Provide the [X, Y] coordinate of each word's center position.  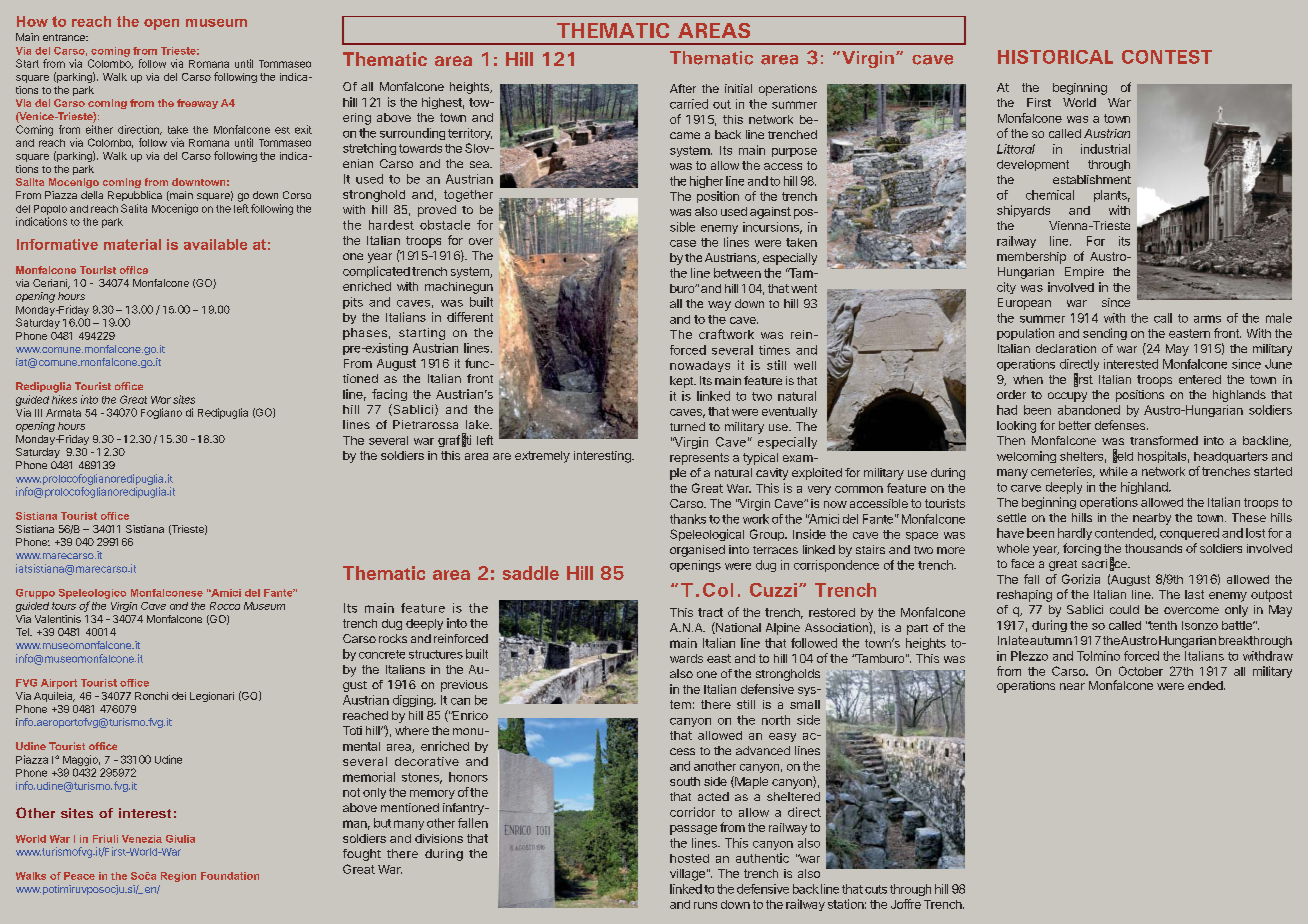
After [683, 88]
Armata [63, 413]
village [687, 875]
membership [1031, 258]
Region [178, 877]
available [215, 244]
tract [710, 612]
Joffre [906, 904]
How [32, 21]
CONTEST [1167, 57]
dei [179, 696]
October [1141, 671]
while [1114, 471]
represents [699, 459]
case [683, 243]
